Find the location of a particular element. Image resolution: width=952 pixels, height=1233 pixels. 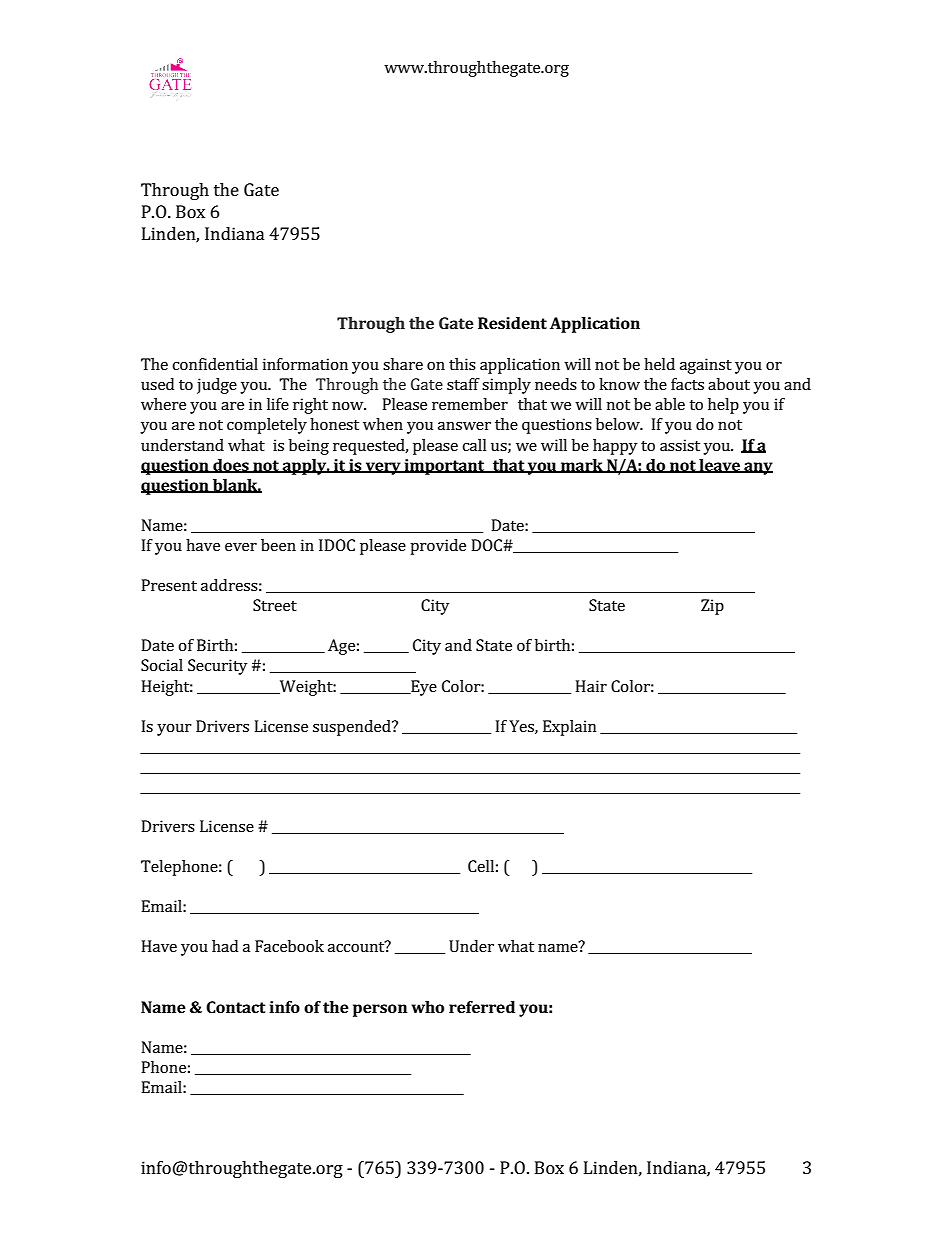

confidential is located at coordinates (215, 364).
